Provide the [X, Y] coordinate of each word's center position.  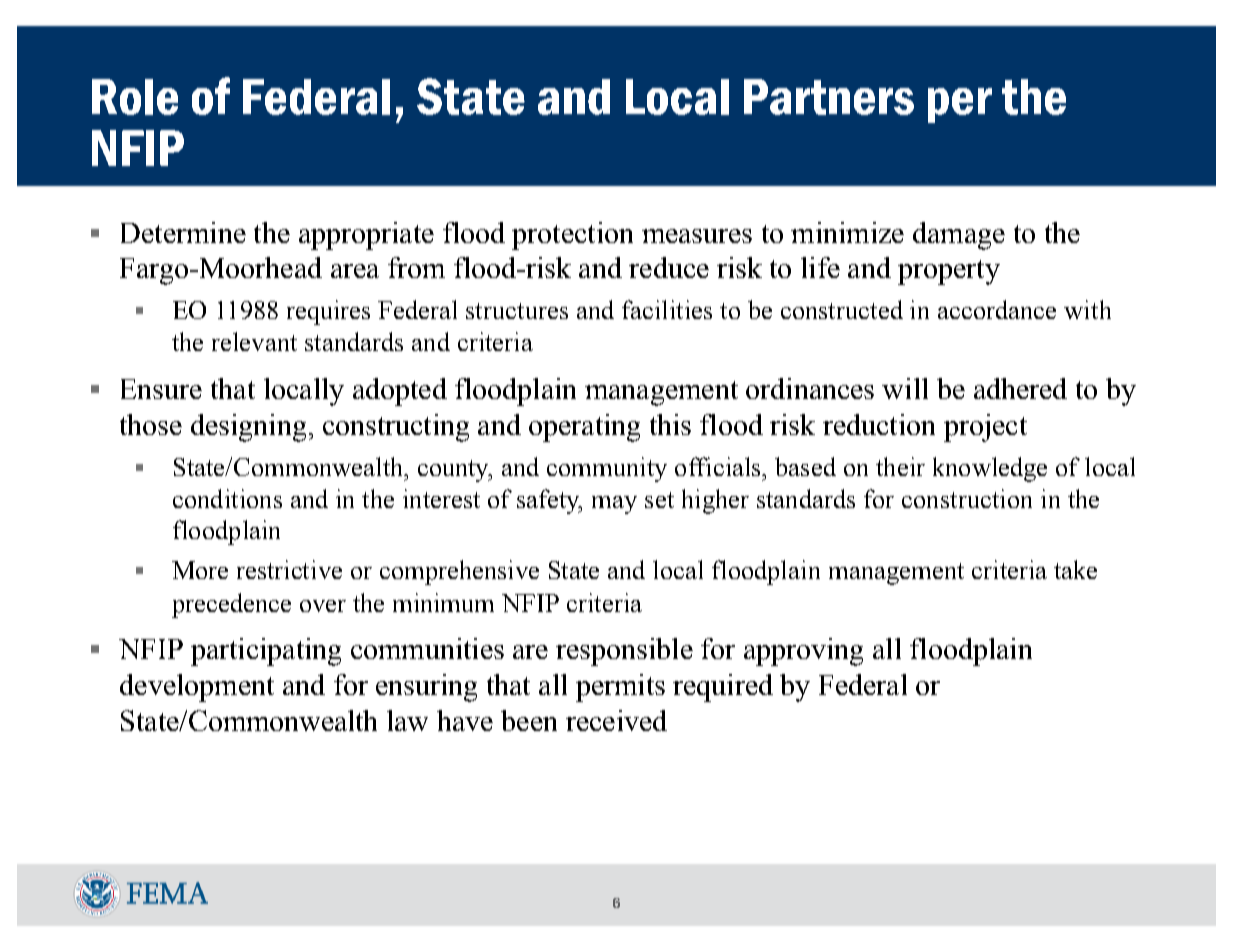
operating [584, 428]
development [197, 688]
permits [620, 688]
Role [135, 97]
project [985, 428]
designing [248, 428]
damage [959, 236]
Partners [829, 97]
